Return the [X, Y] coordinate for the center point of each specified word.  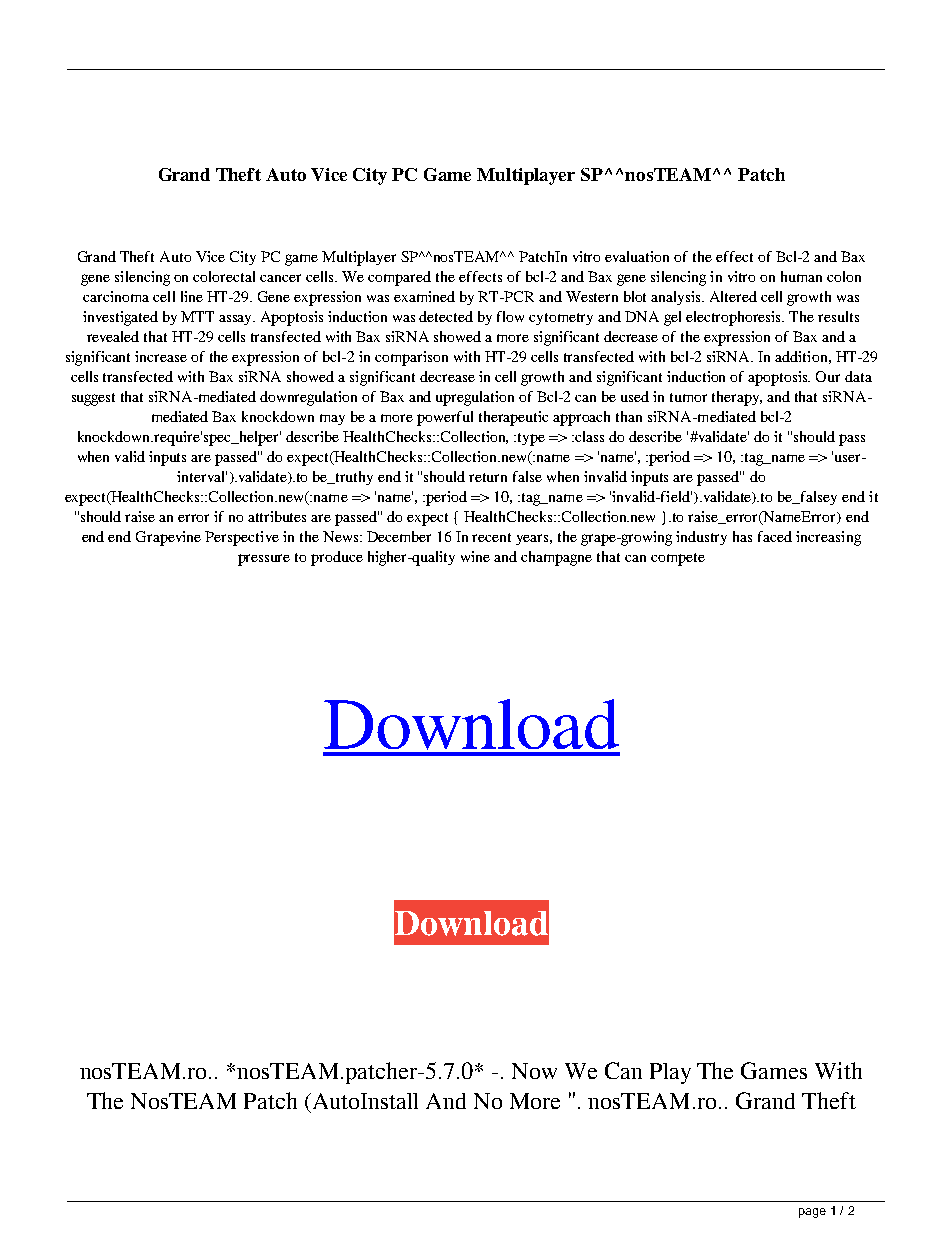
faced [775, 536]
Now [534, 1071]
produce [337, 558]
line [192, 296]
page [812, 1213]
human [801, 276]
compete [678, 559]
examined [424, 296]
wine [475, 556]
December [399, 536]
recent [491, 537]
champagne [556, 558]
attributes [277, 516]
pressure [264, 560]
